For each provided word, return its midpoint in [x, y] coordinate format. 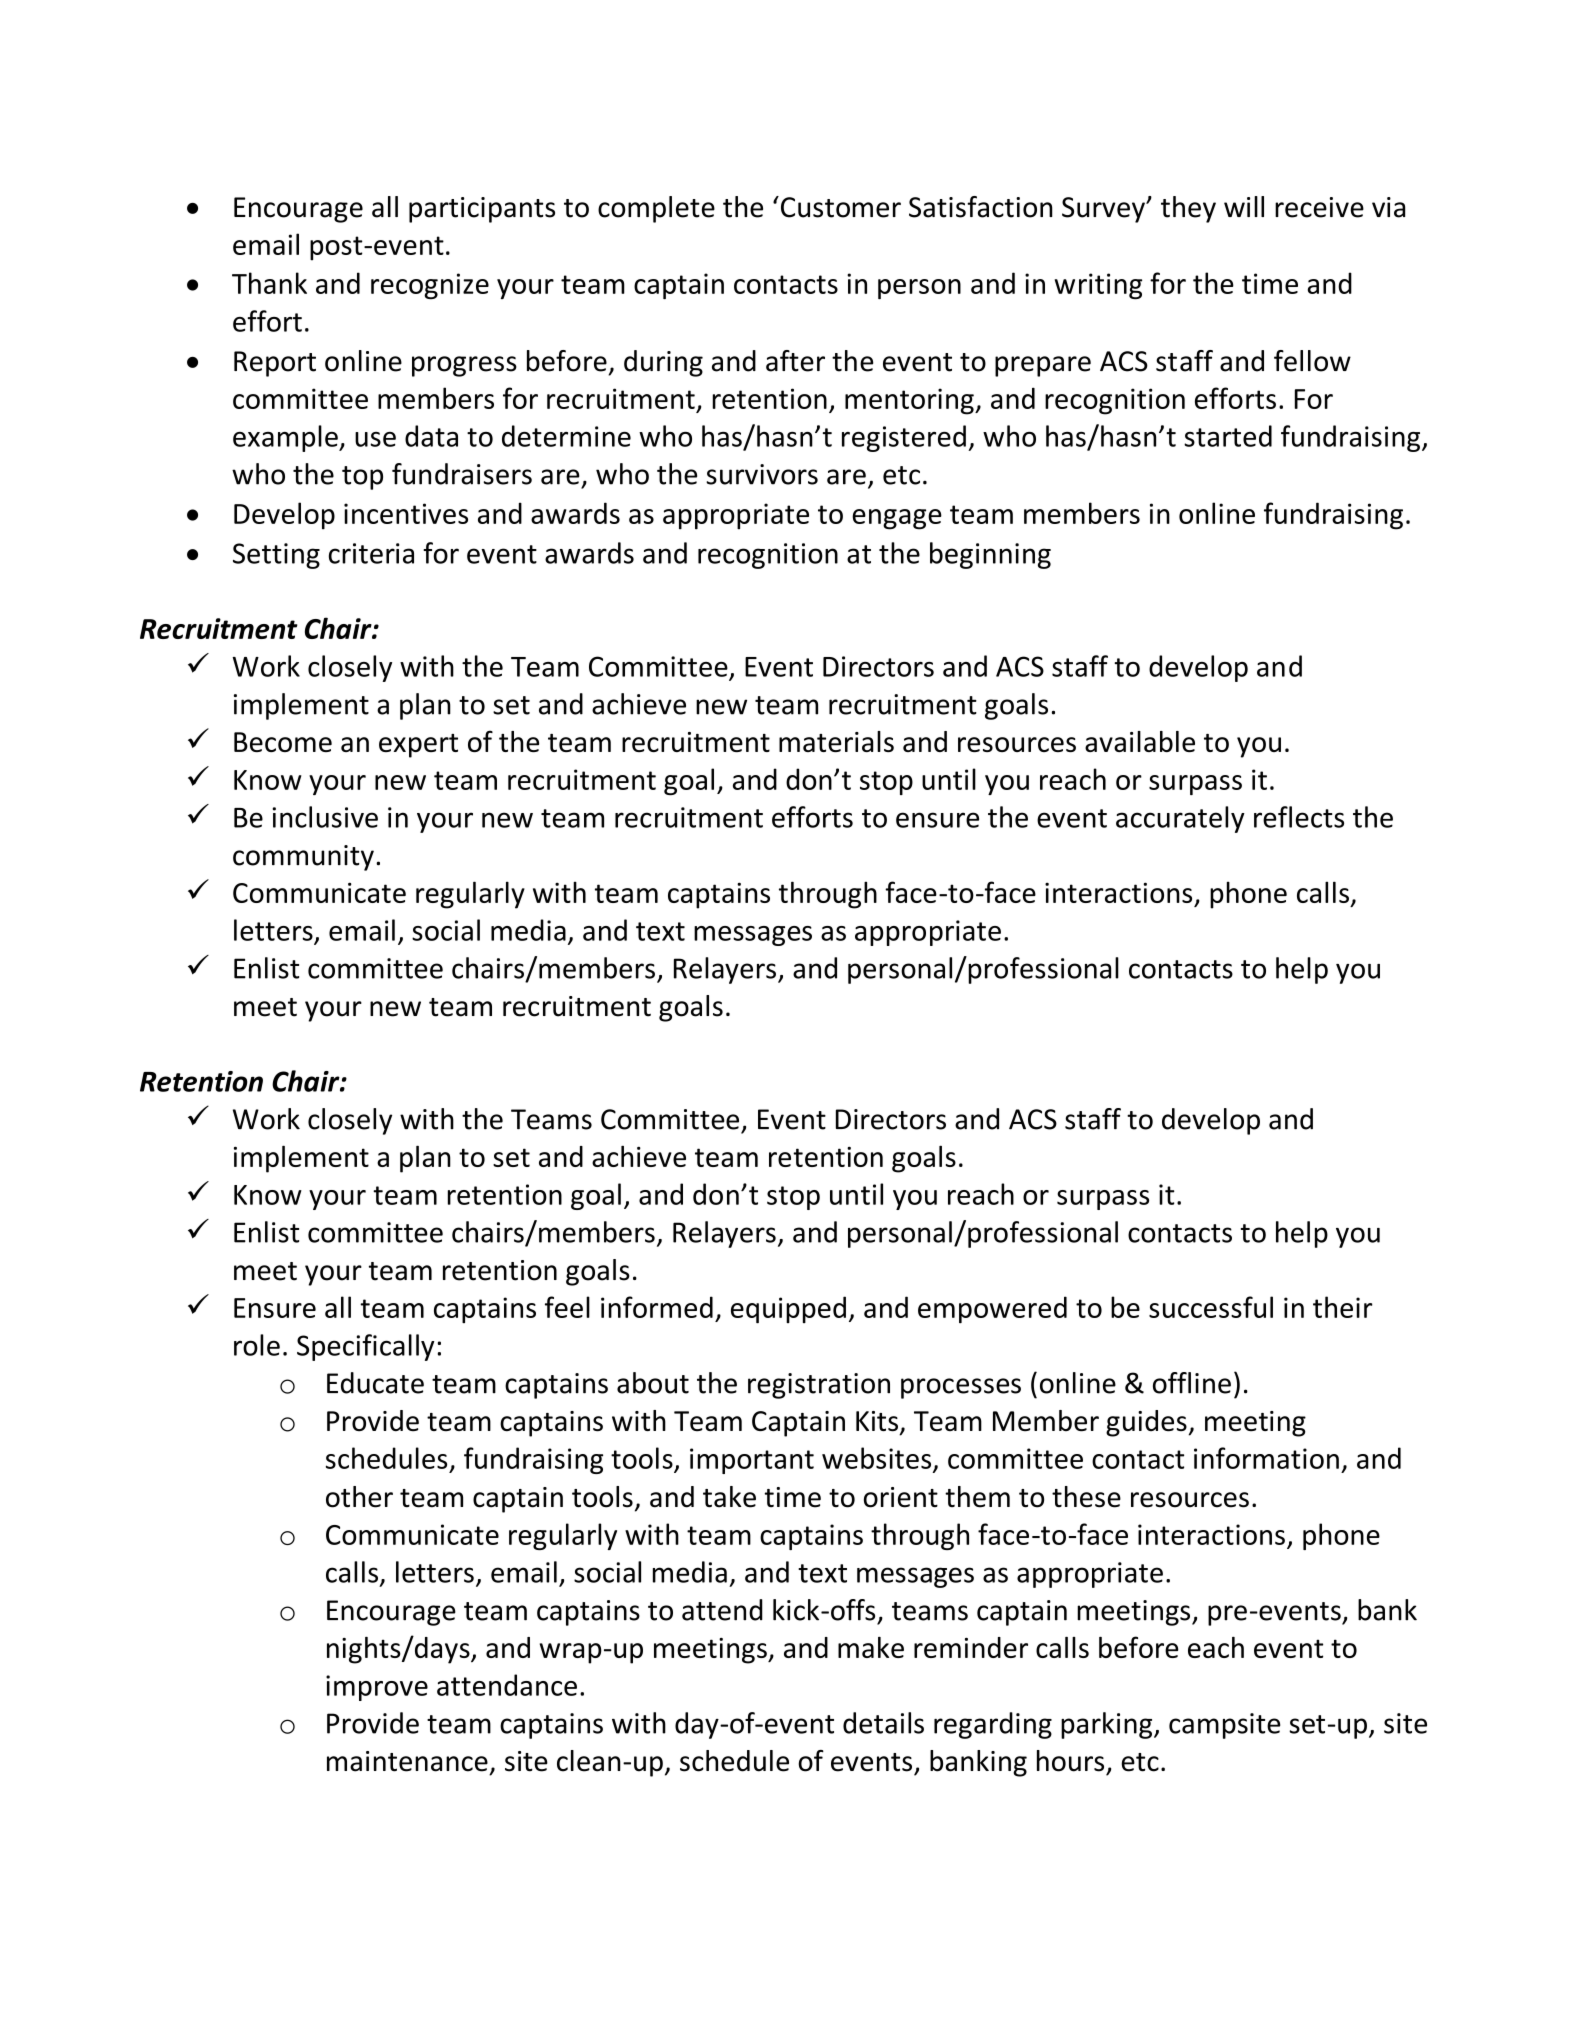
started [1228, 436]
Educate [375, 1383]
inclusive [325, 817]
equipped [788, 1310]
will [1244, 206]
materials [836, 741]
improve [377, 1688]
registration [819, 1386]
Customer [839, 207]
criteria [371, 553]
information [1266, 1458]
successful [1211, 1307]
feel [567, 1307]
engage [897, 519]
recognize [430, 286]
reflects [1299, 817]
